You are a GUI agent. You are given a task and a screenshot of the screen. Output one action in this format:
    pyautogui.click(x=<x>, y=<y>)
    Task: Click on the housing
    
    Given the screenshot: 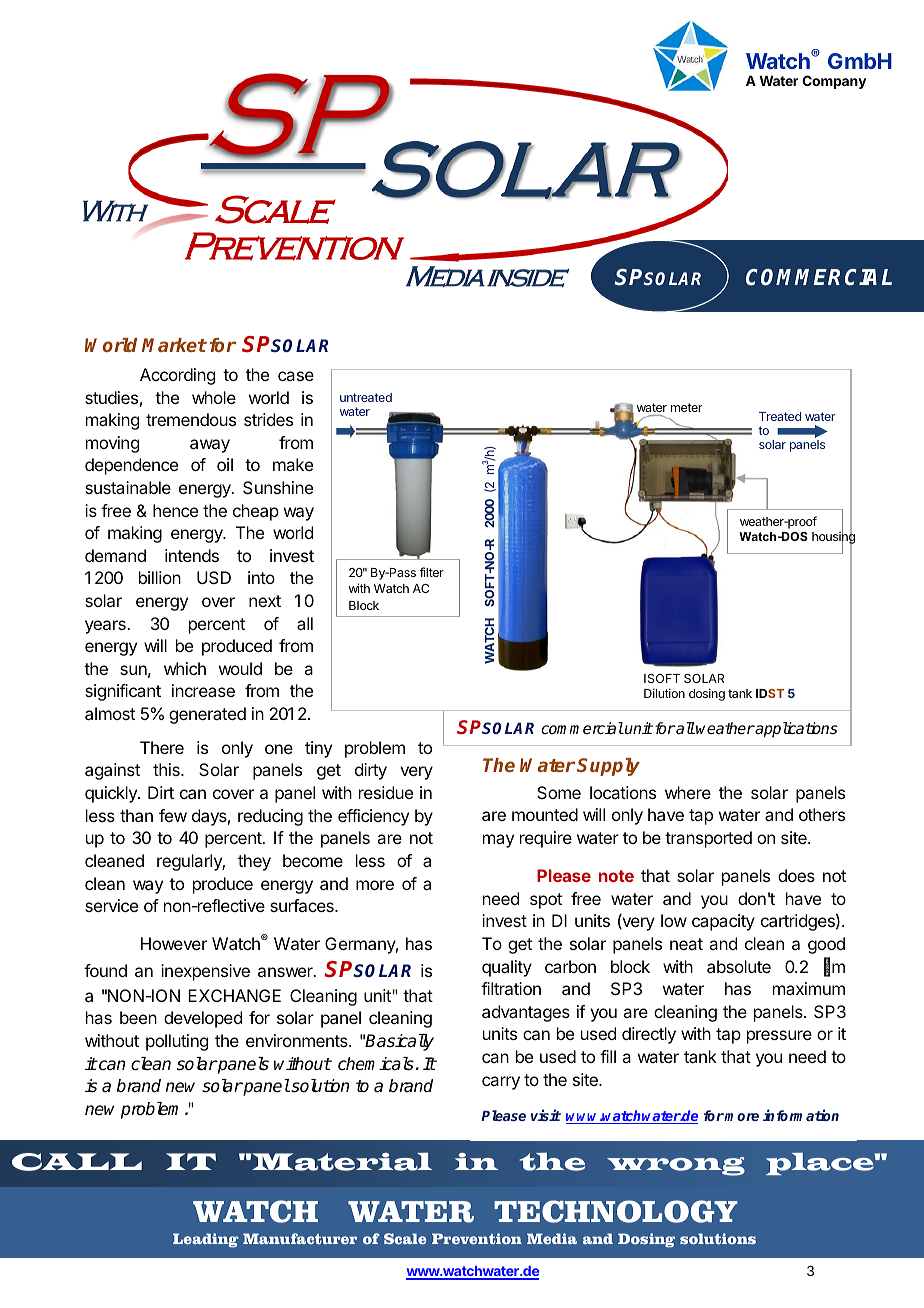 What is the action you would take?
    pyautogui.click(x=833, y=538)
